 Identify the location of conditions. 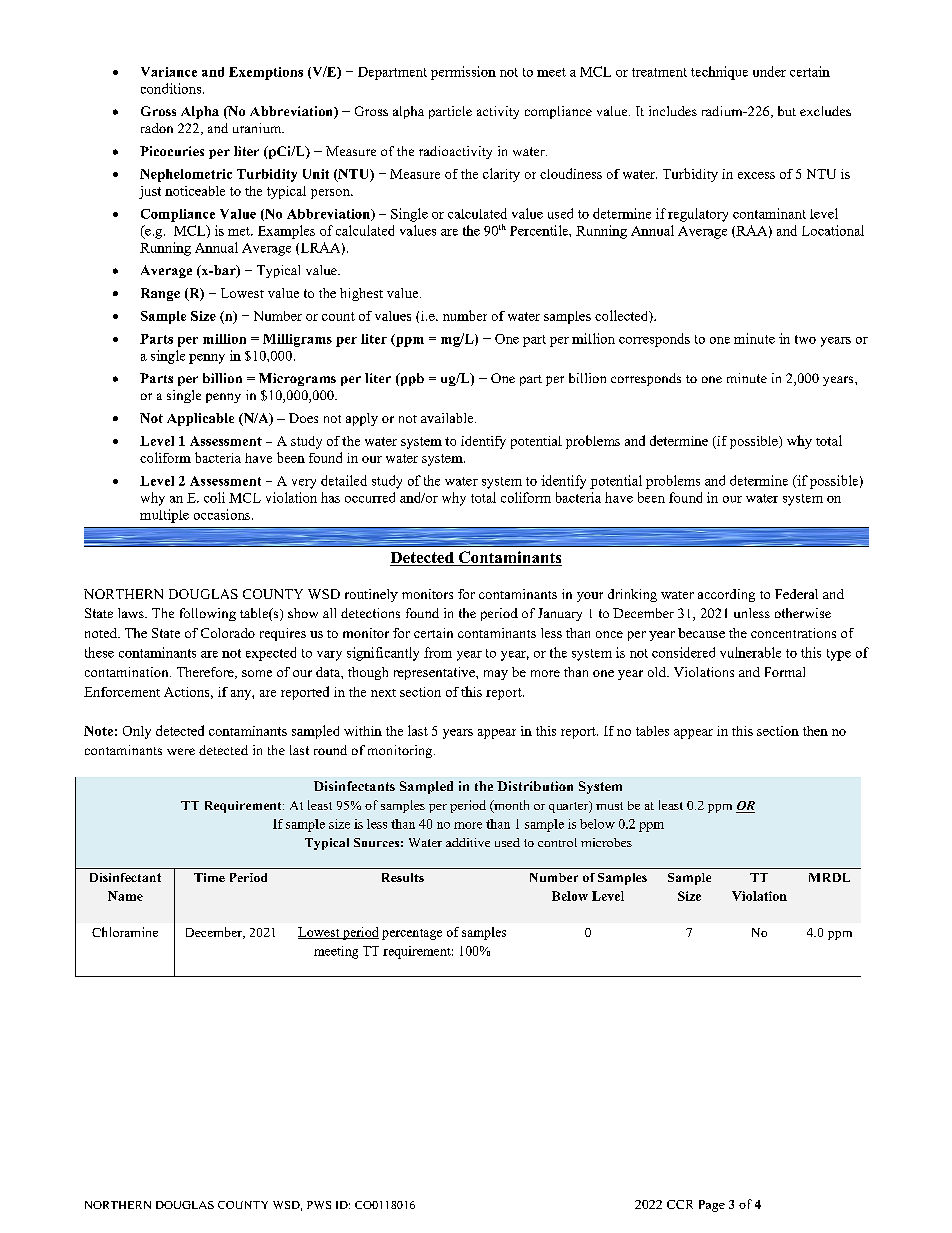
(172, 88).
